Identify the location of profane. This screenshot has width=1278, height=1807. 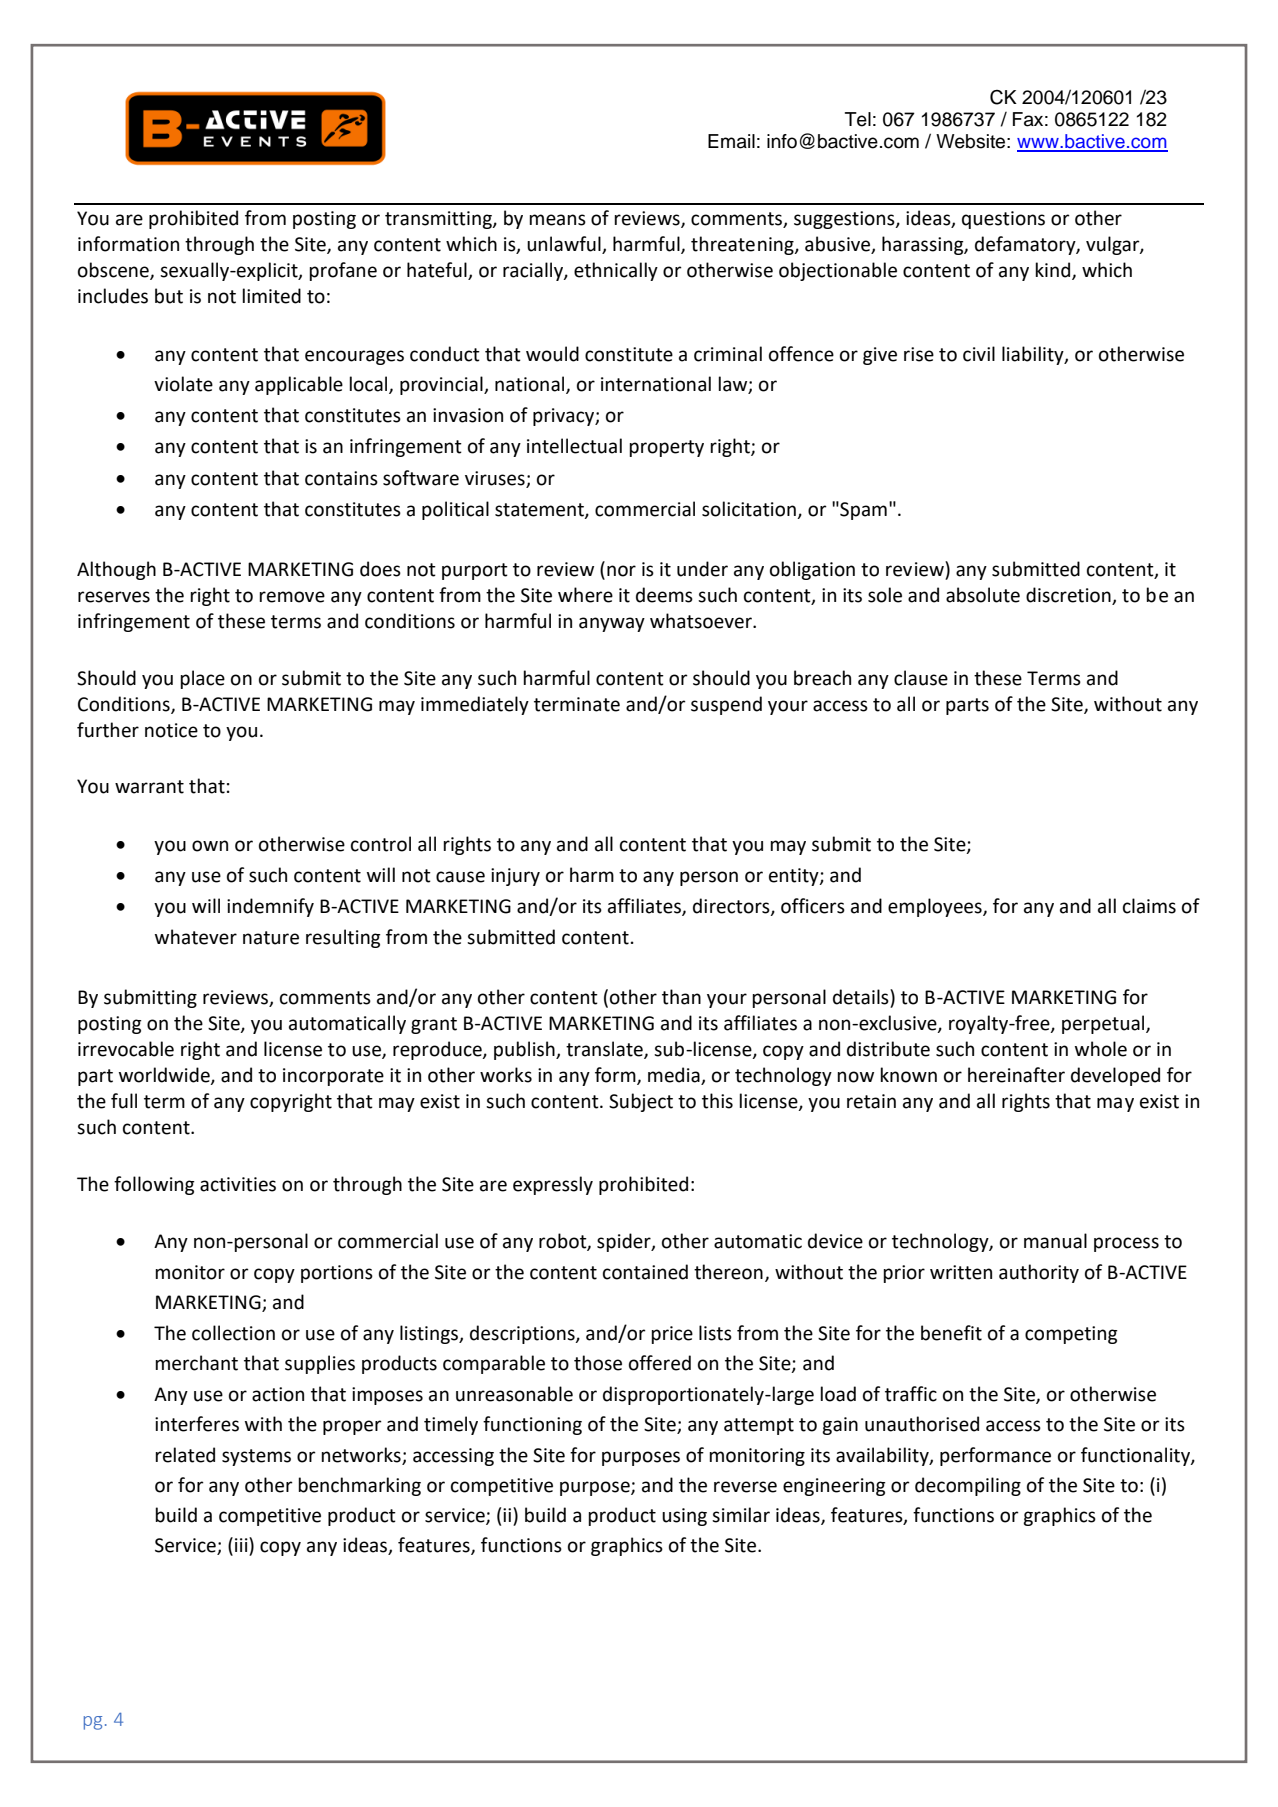
(343, 271).
